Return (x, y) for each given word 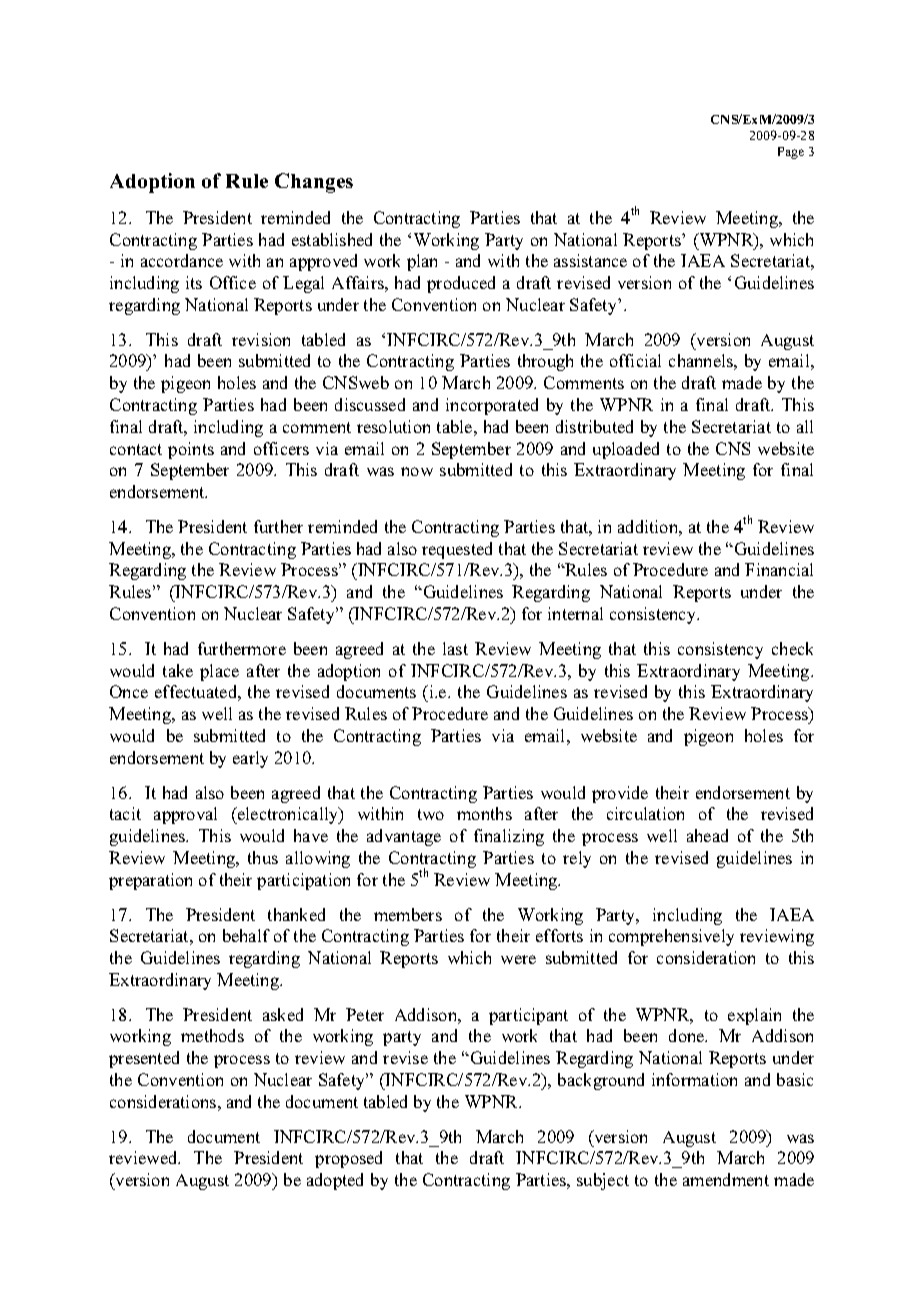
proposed (348, 1159)
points (191, 450)
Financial (779, 569)
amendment (726, 1179)
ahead (707, 835)
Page (791, 153)
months (484, 813)
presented (144, 1059)
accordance (182, 260)
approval (185, 815)
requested (457, 550)
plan (422, 262)
